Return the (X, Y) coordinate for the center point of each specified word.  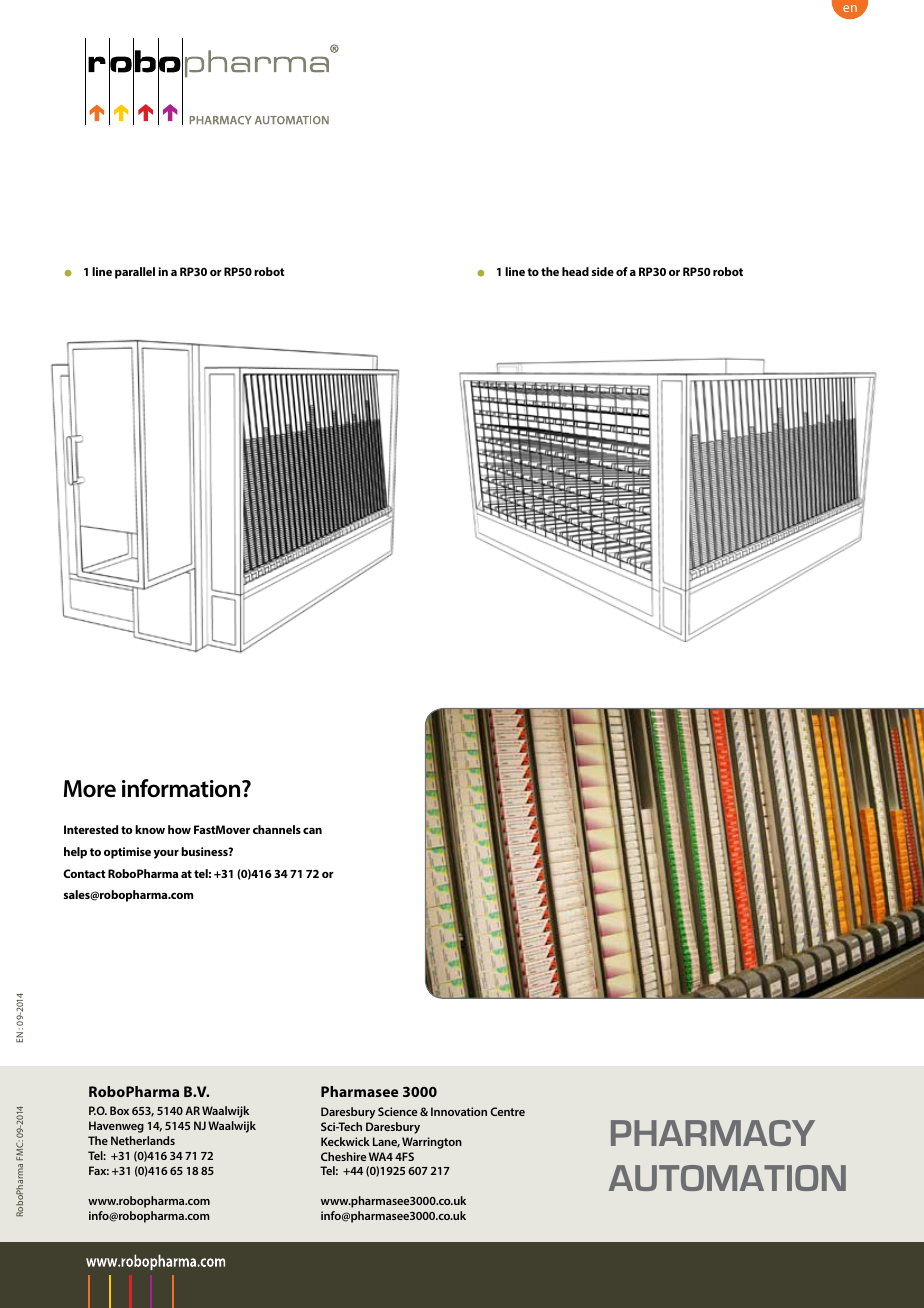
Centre (507, 1111)
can (312, 831)
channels (277, 829)
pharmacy (713, 1133)
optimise (127, 853)
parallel (135, 273)
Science (397, 1111)
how (179, 829)
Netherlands (143, 1140)
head (575, 271)
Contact (84, 873)
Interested (91, 829)
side (602, 271)
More (90, 789)
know (150, 829)
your (166, 854)
